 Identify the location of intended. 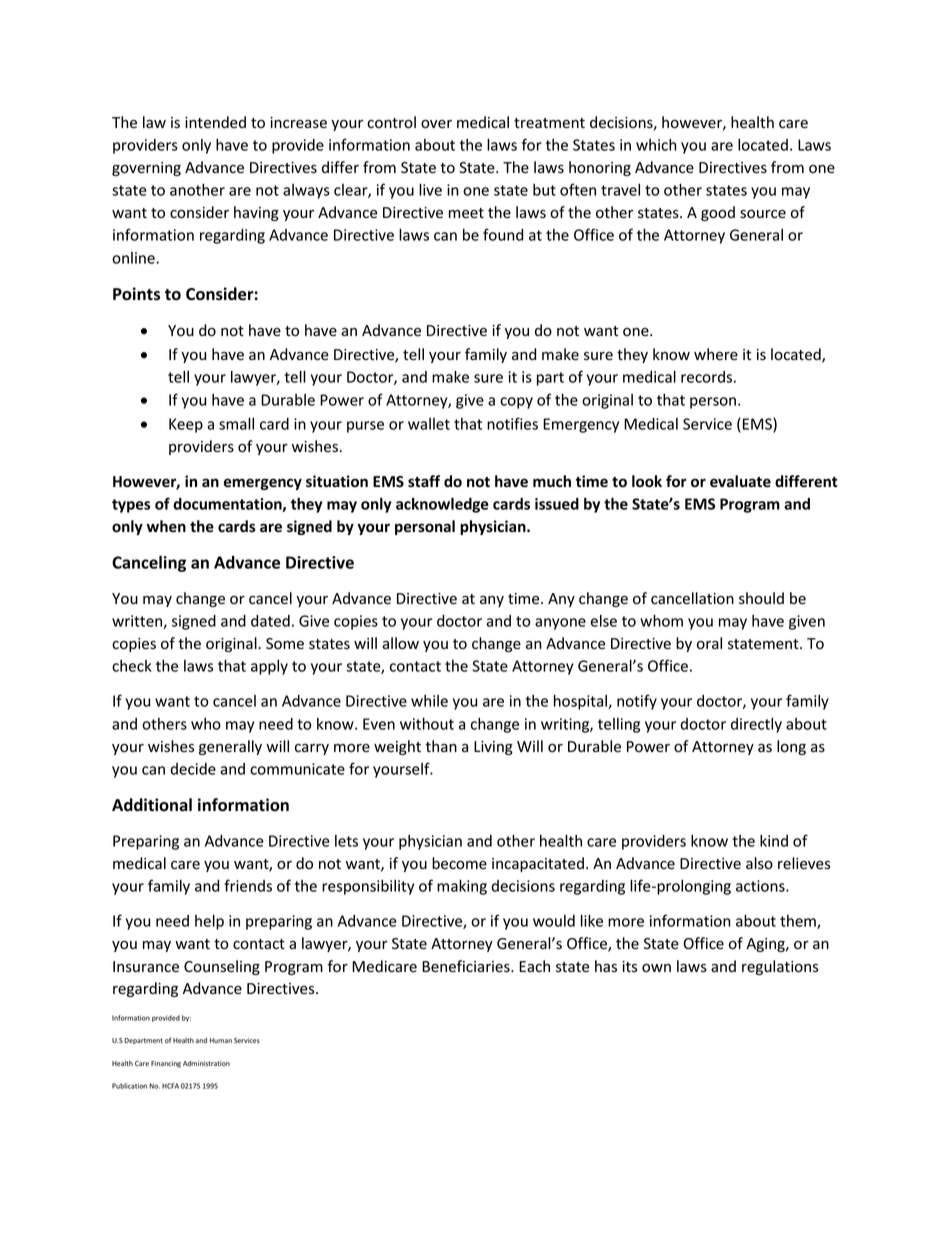
(215, 122).
